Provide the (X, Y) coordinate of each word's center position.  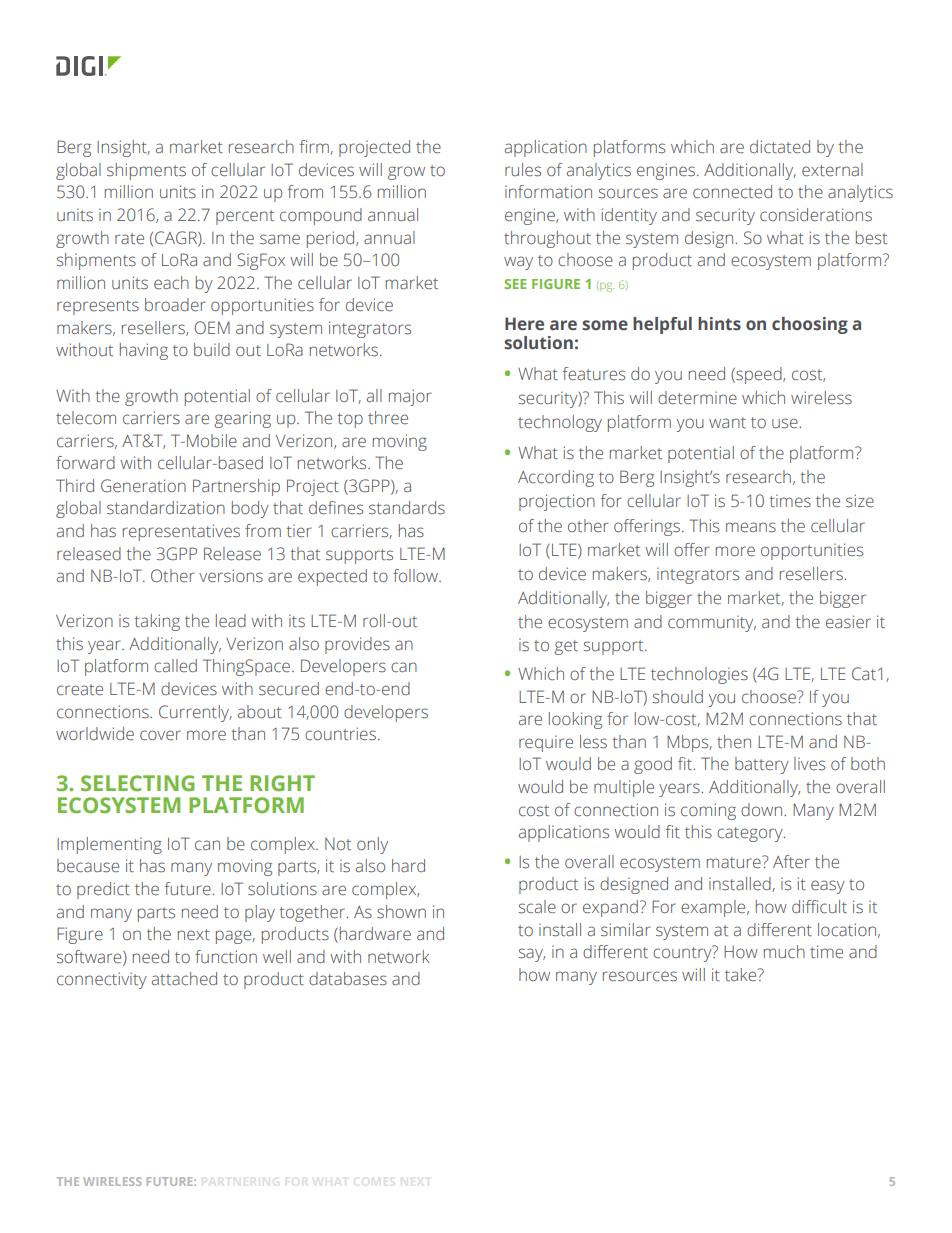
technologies (699, 675)
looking (575, 720)
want (727, 422)
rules (523, 170)
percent (245, 217)
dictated (780, 147)
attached (184, 979)
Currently (195, 713)
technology (560, 423)
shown (401, 912)
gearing (242, 419)
